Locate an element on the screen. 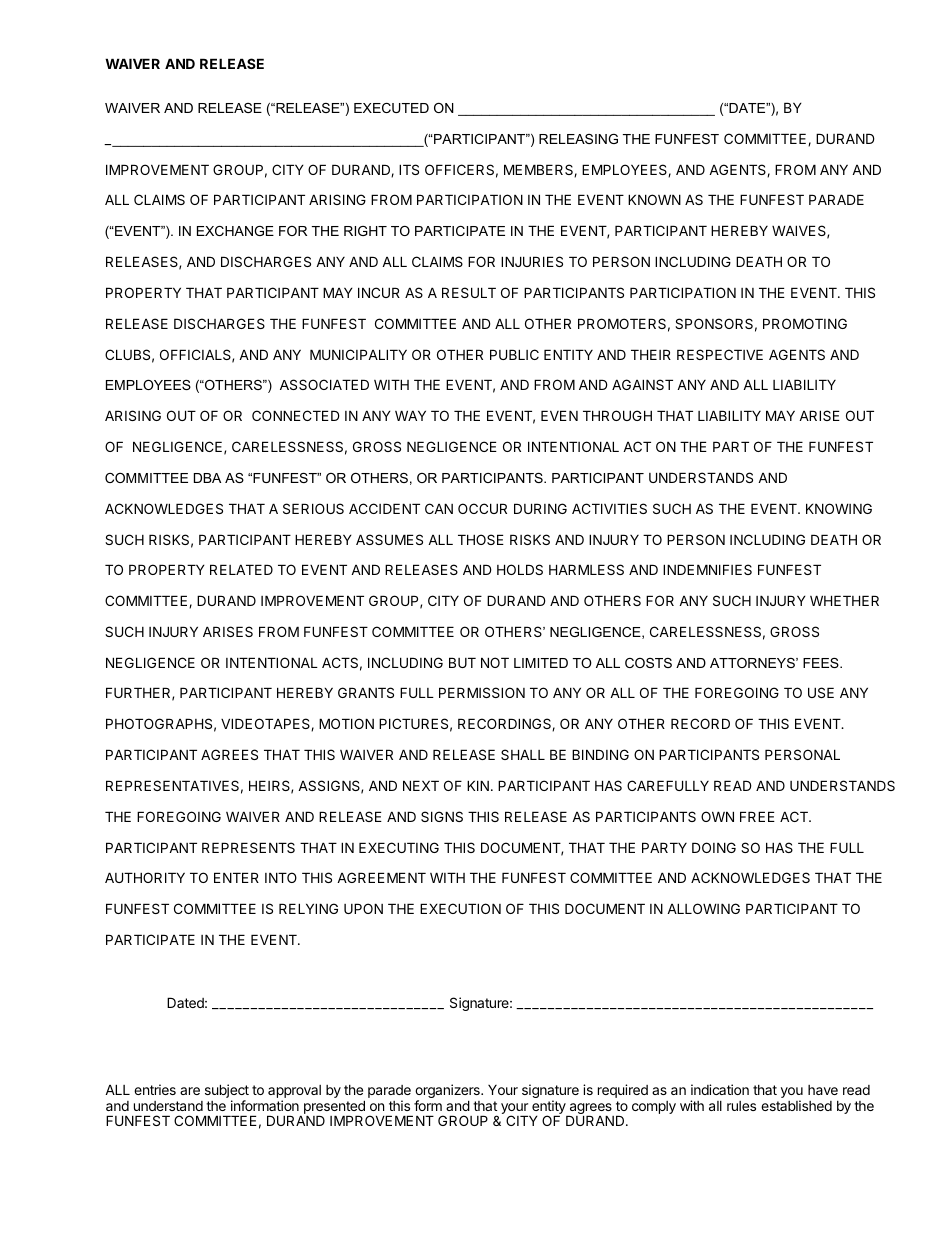 The width and height of the screenshot is (952, 1233). KNOWN is located at coordinates (654, 199).
